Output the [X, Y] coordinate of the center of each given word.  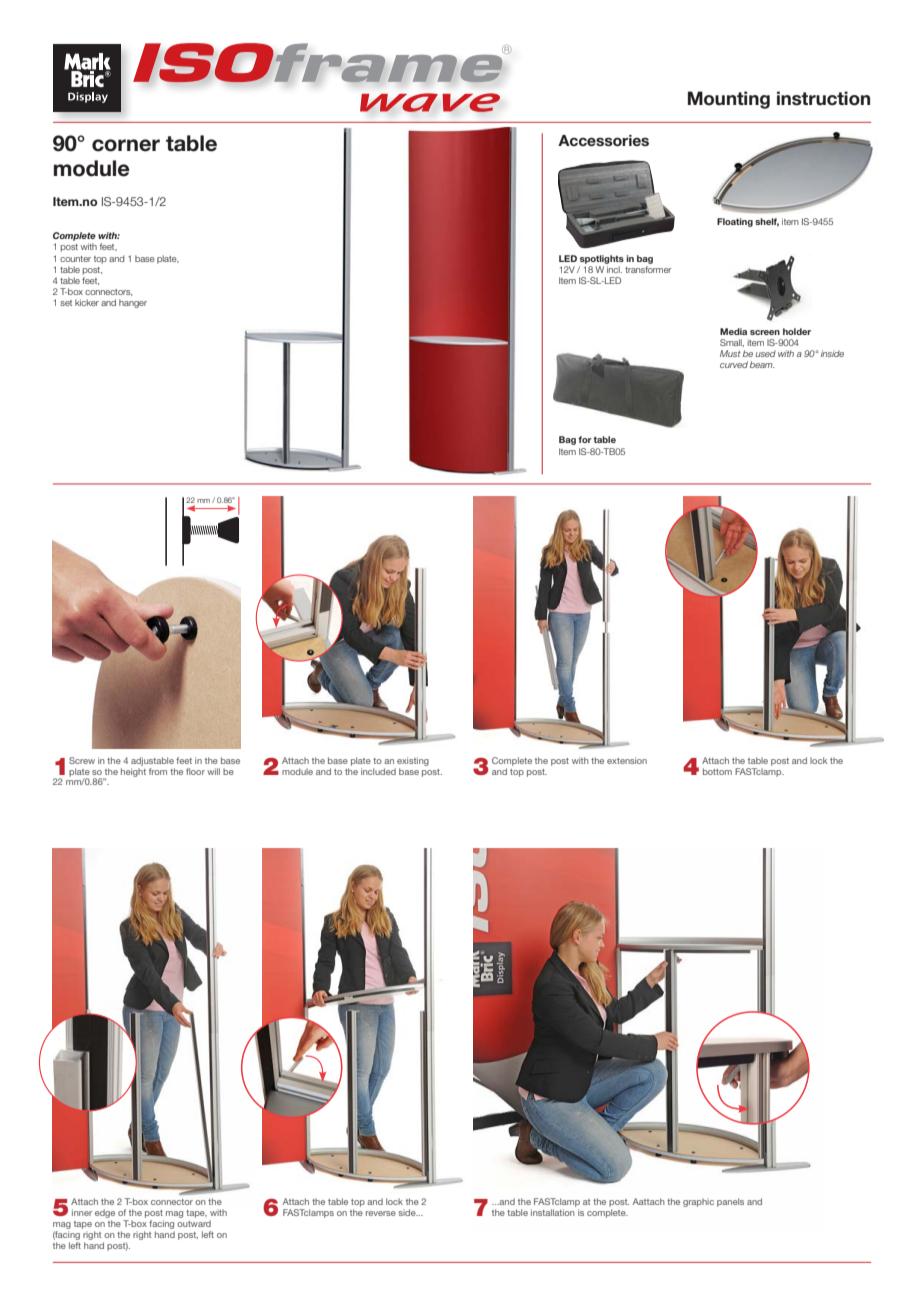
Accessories [603, 141]
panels [730, 1202]
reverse [381, 1213]
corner [126, 145]
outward [194, 1223]
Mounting [729, 100]
